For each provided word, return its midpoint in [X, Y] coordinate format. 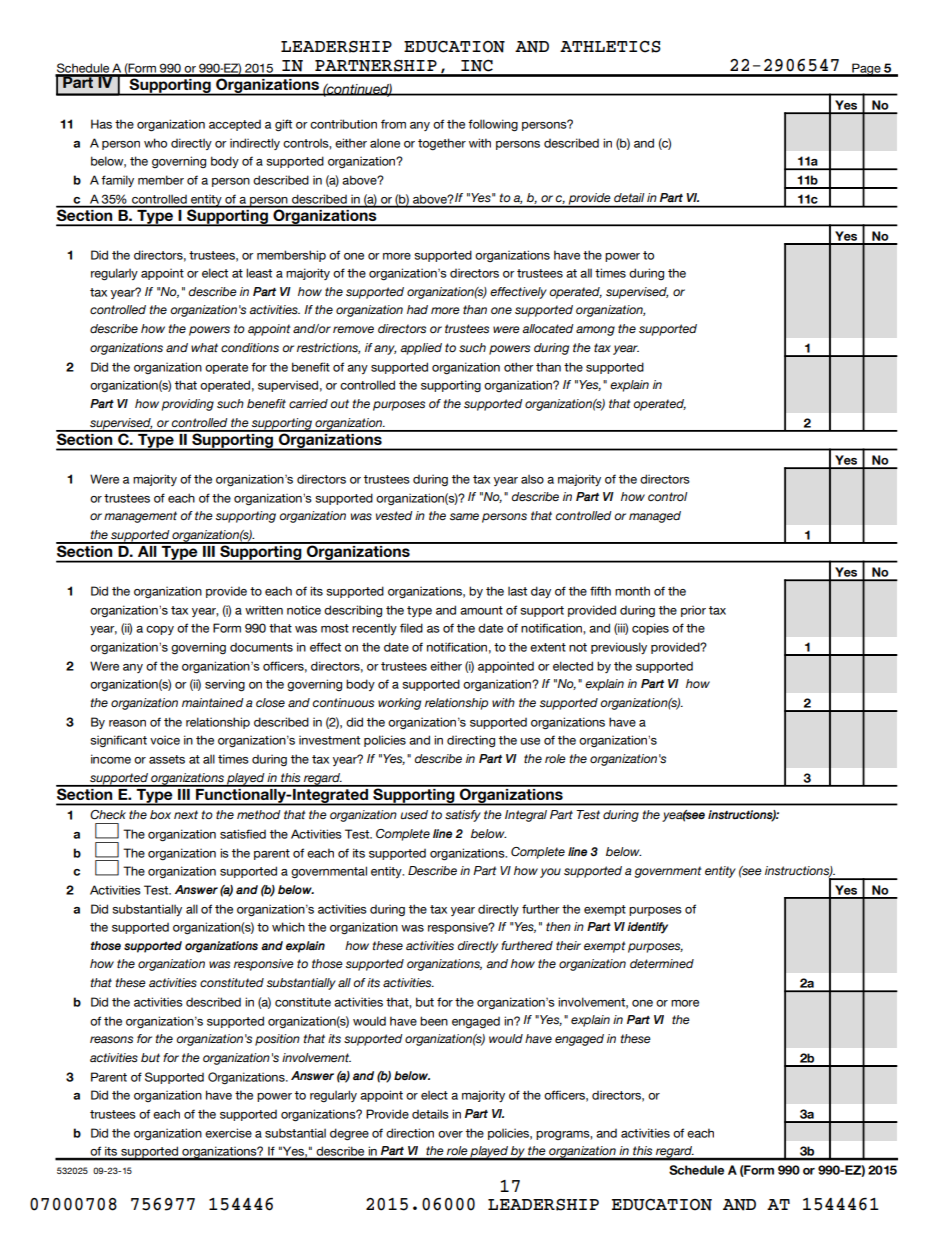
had [417, 309]
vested [394, 516]
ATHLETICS [610, 47]
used [414, 814]
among [595, 331]
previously [619, 648]
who [155, 143]
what [204, 347]
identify [647, 928]
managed [655, 517]
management [140, 517]
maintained [213, 702]
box [160, 814]
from [393, 124]
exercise [228, 1133]
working [399, 704]
